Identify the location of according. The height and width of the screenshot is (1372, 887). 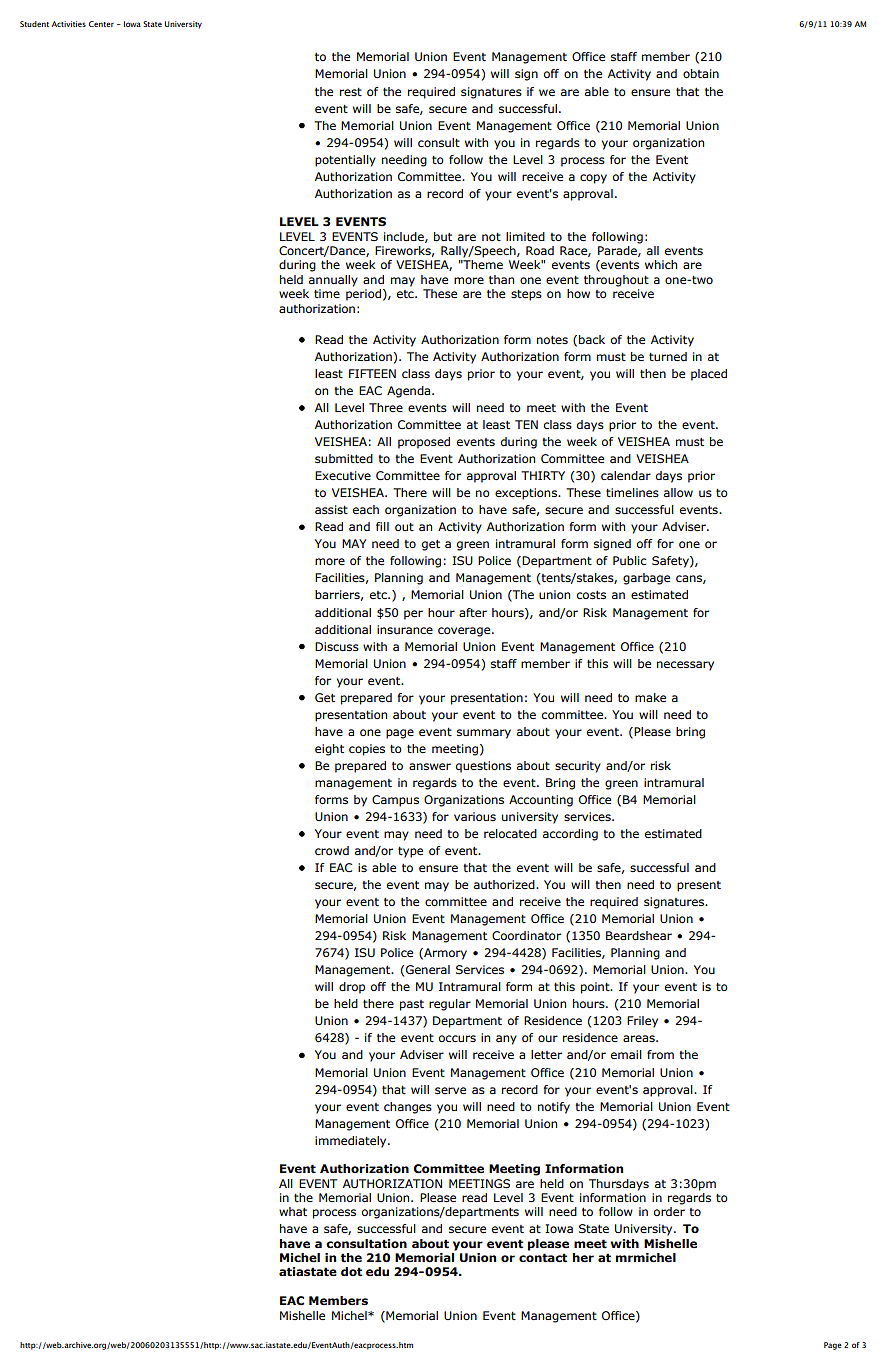
(570, 835).
